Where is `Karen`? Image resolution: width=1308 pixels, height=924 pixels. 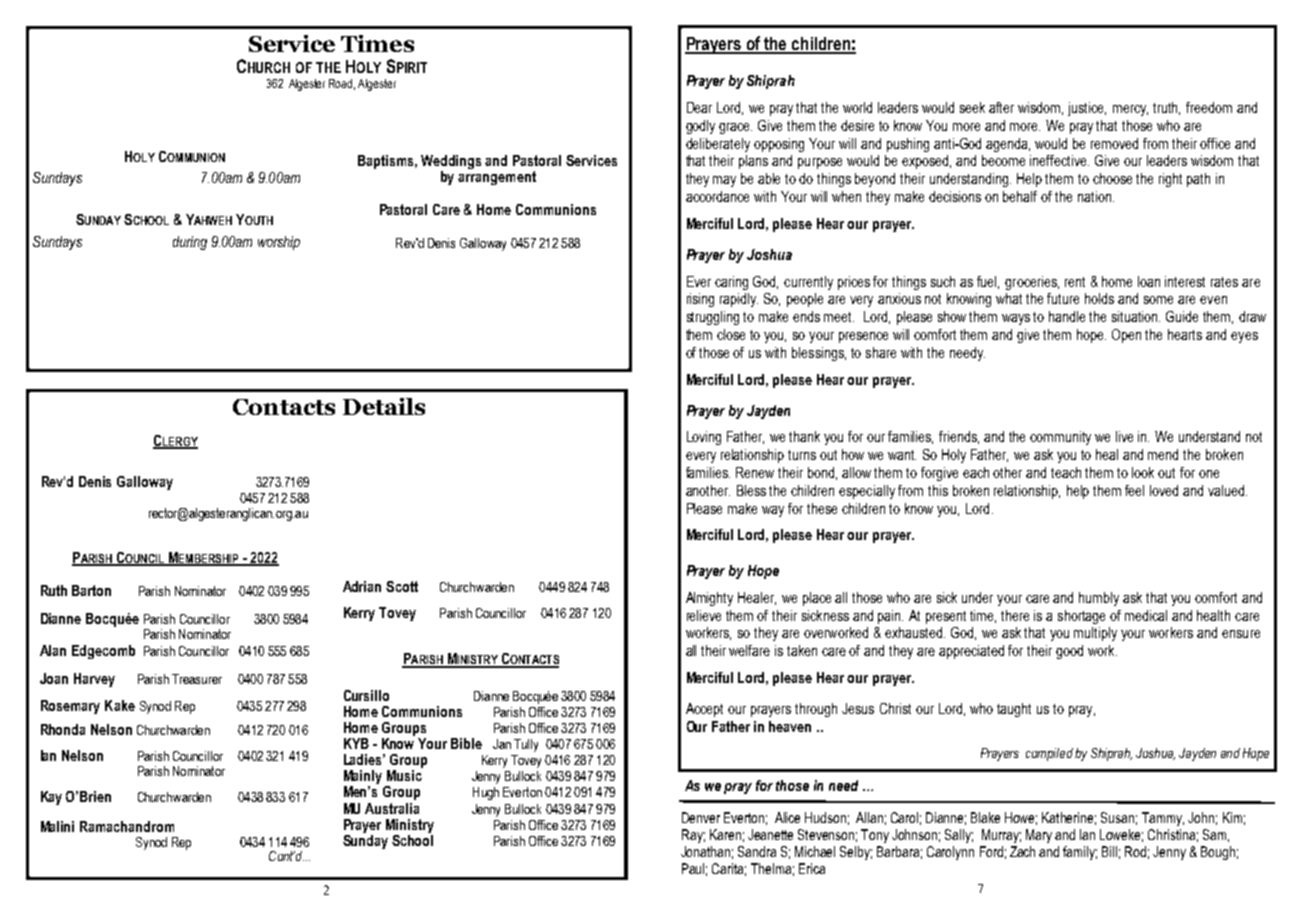
Karen is located at coordinates (725, 834).
